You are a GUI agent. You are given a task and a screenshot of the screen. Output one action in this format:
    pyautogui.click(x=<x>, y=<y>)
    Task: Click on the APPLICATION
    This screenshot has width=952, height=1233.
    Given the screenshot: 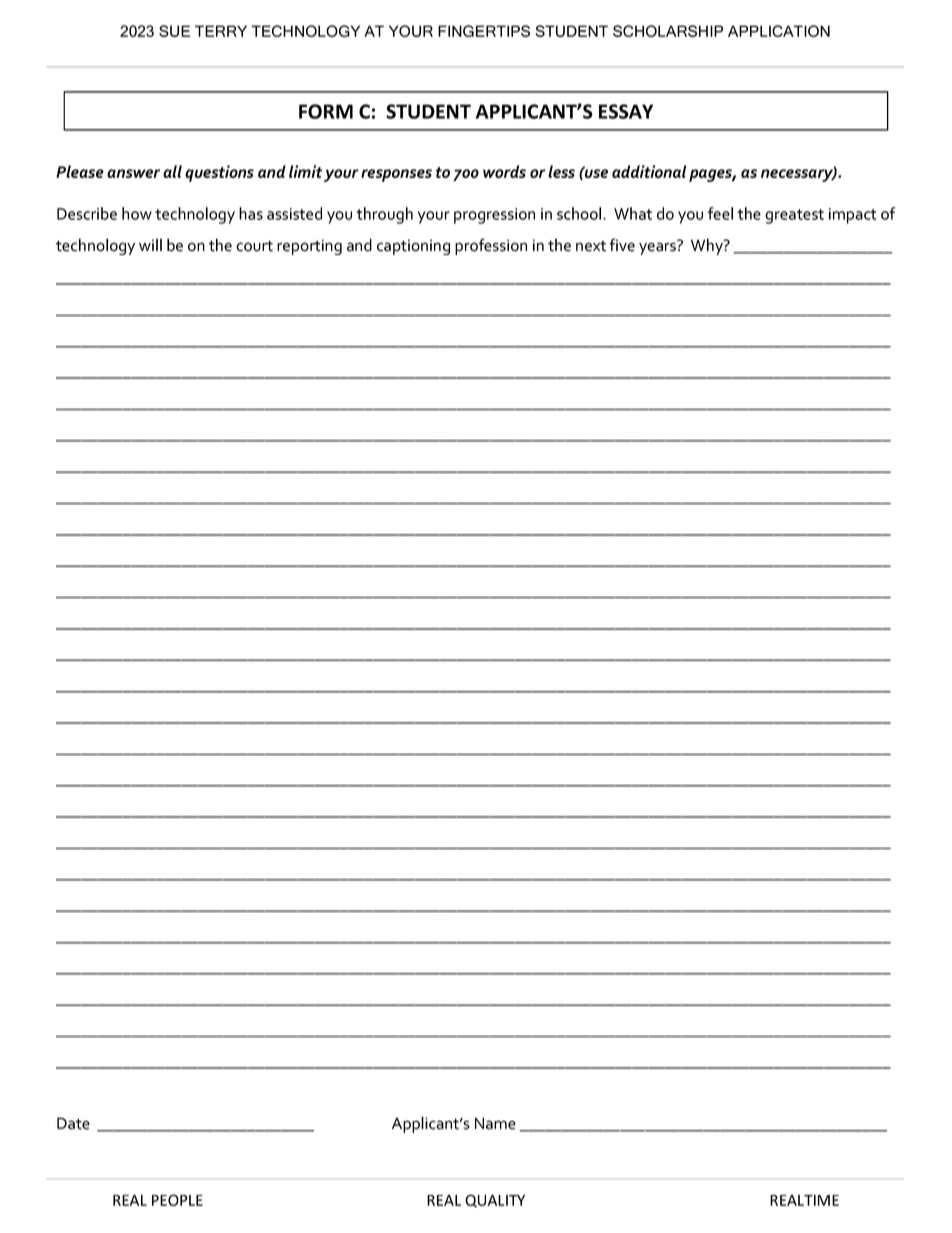 What is the action you would take?
    pyautogui.click(x=779, y=31)
